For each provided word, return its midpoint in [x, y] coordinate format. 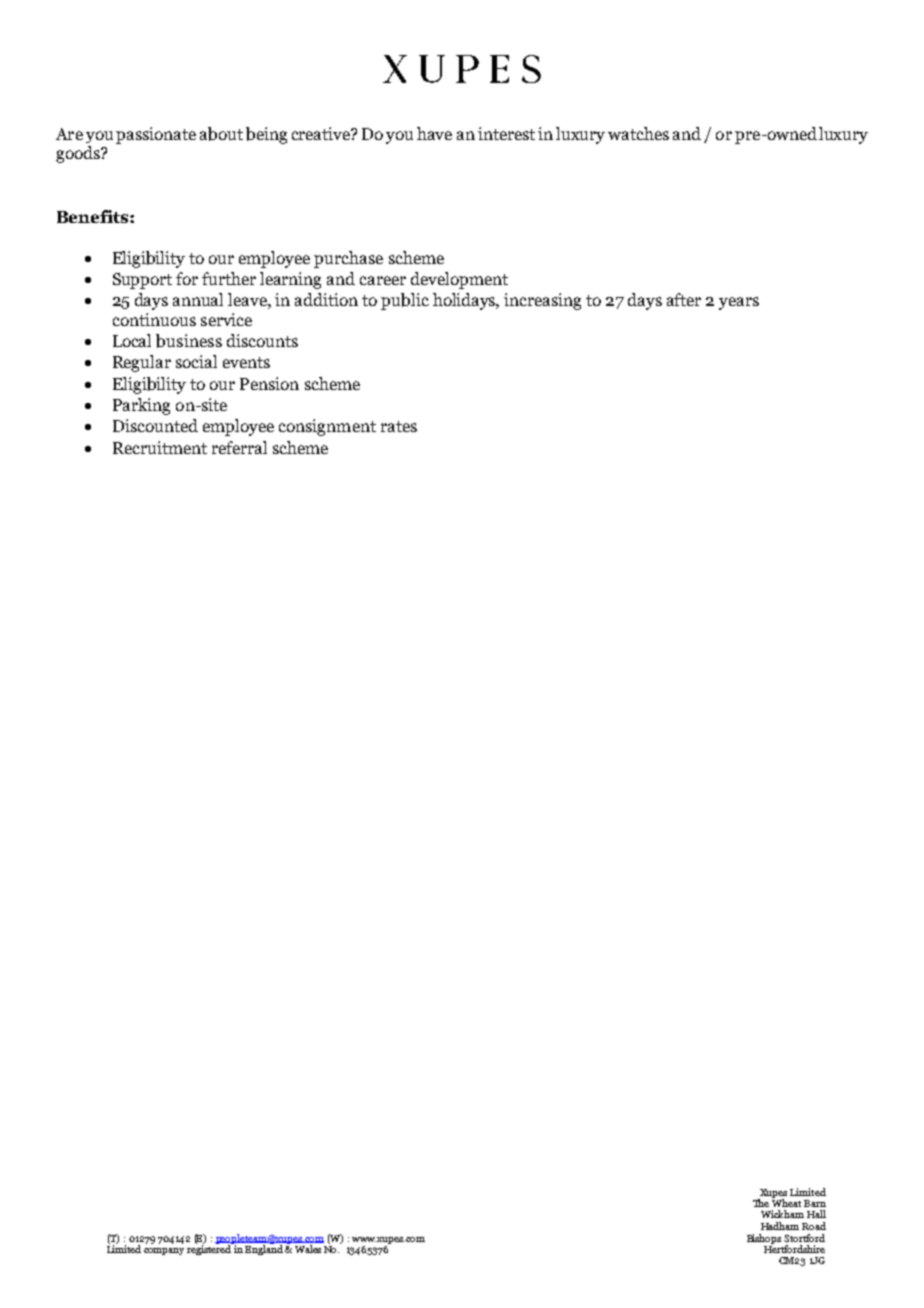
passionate [156, 135]
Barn [815, 1203]
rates [399, 426]
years [739, 303]
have [434, 133]
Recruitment [160, 447]
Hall [816, 1214]
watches [638, 133]
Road [814, 1226]
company [164, 1251]
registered [210, 1249]
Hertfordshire [794, 1248]
